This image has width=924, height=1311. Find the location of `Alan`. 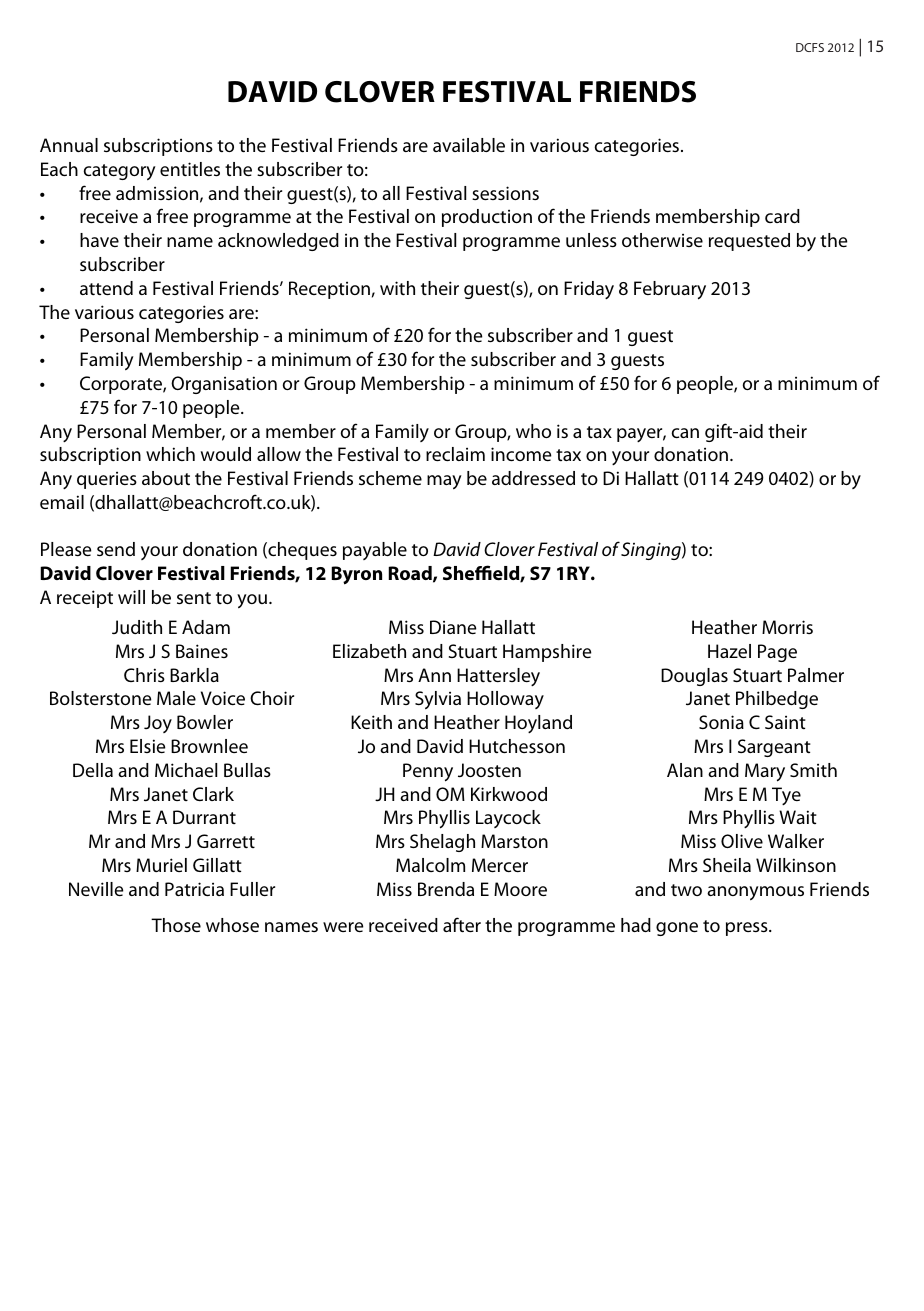

Alan is located at coordinates (685, 770).
